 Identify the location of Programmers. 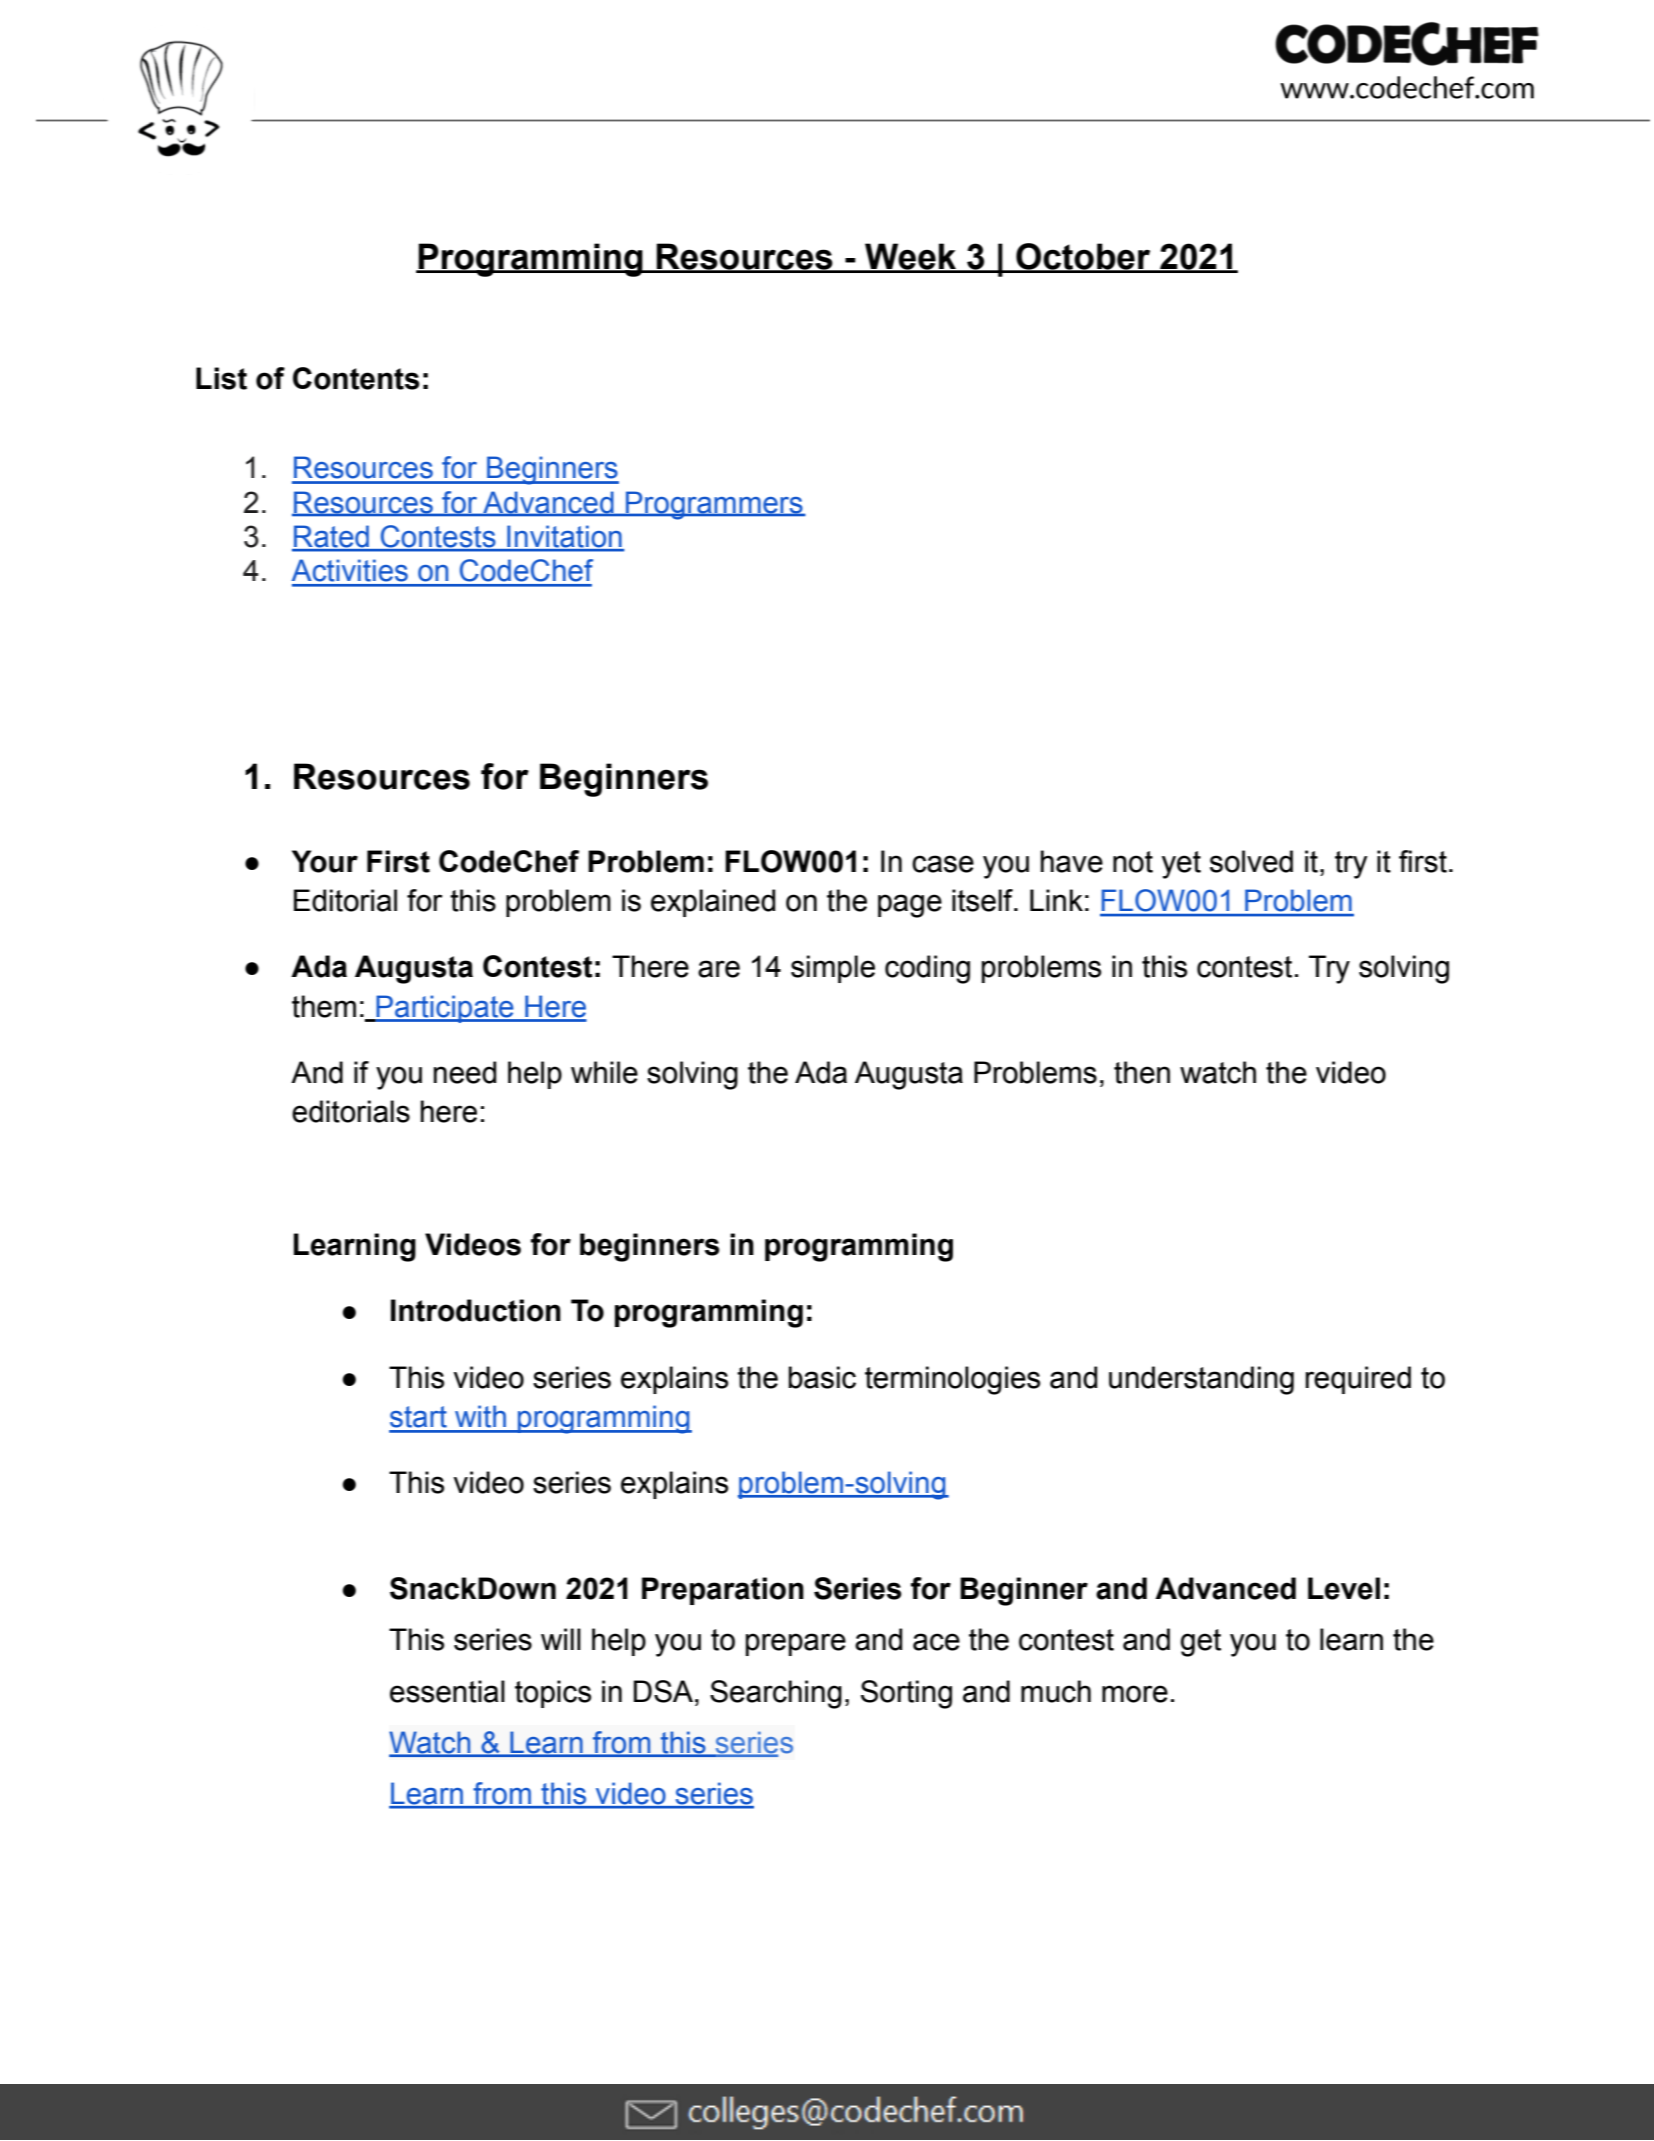
(714, 505).
